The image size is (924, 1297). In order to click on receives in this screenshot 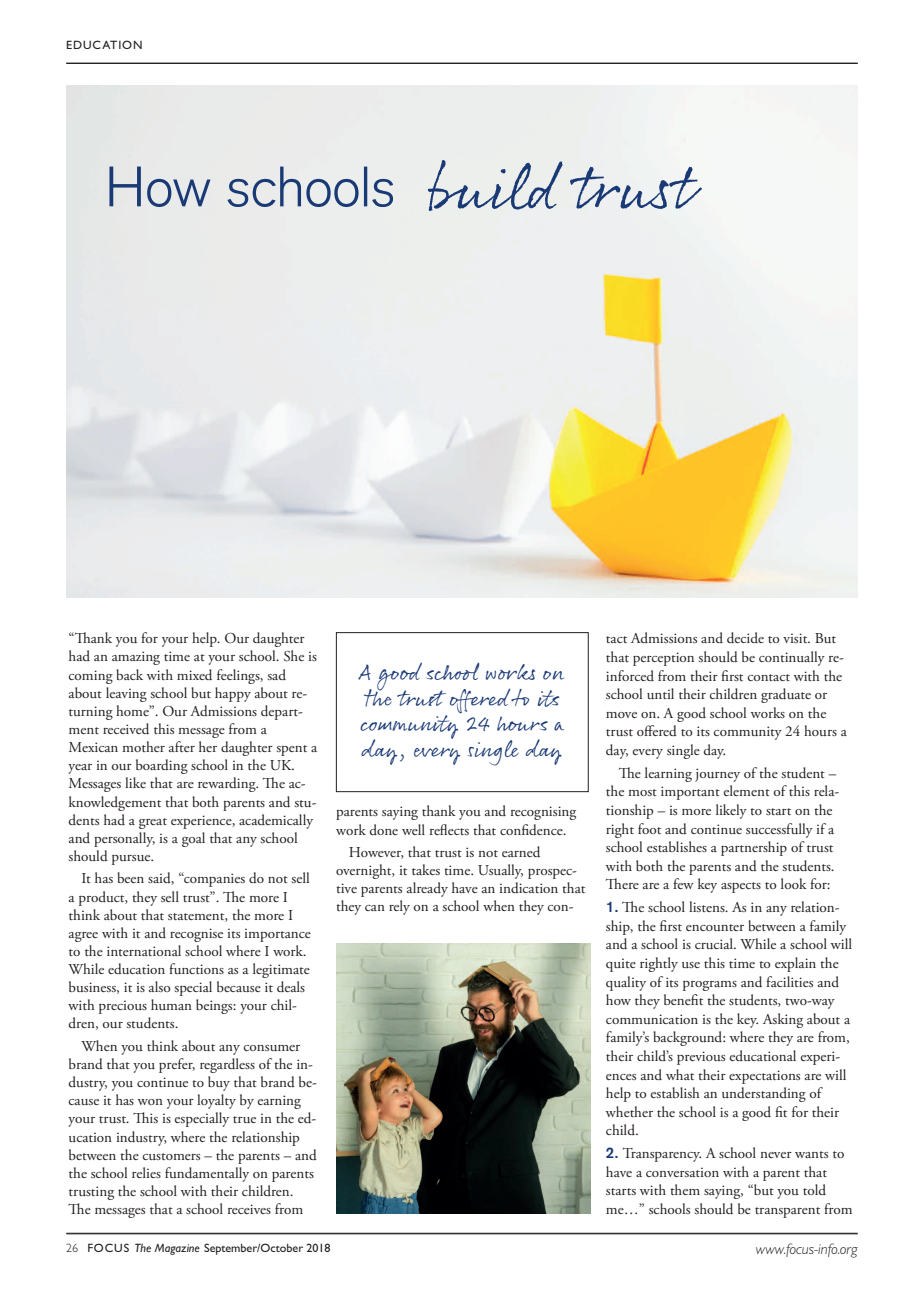, I will do `click(249, 1209)`.
